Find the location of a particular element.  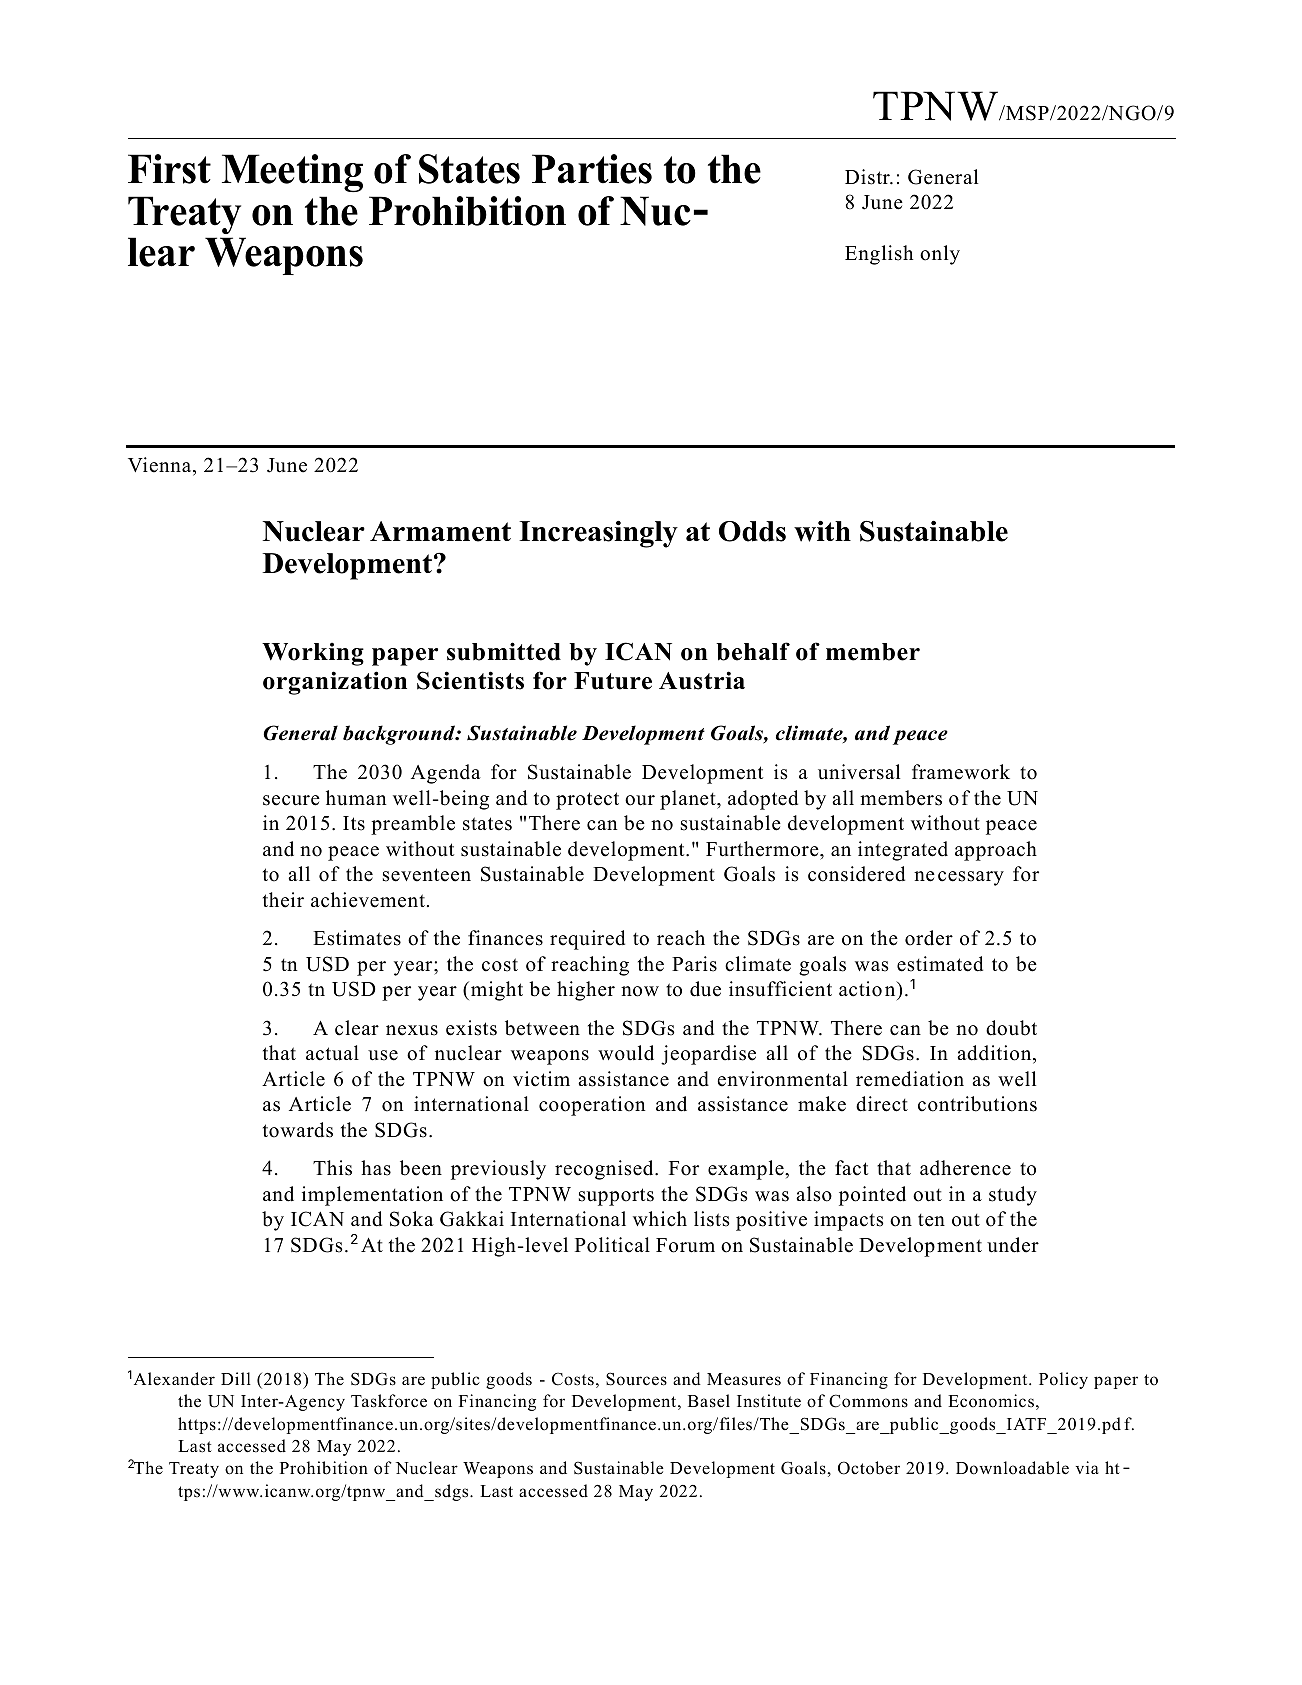

Future is located at coordinates (613, 681).
